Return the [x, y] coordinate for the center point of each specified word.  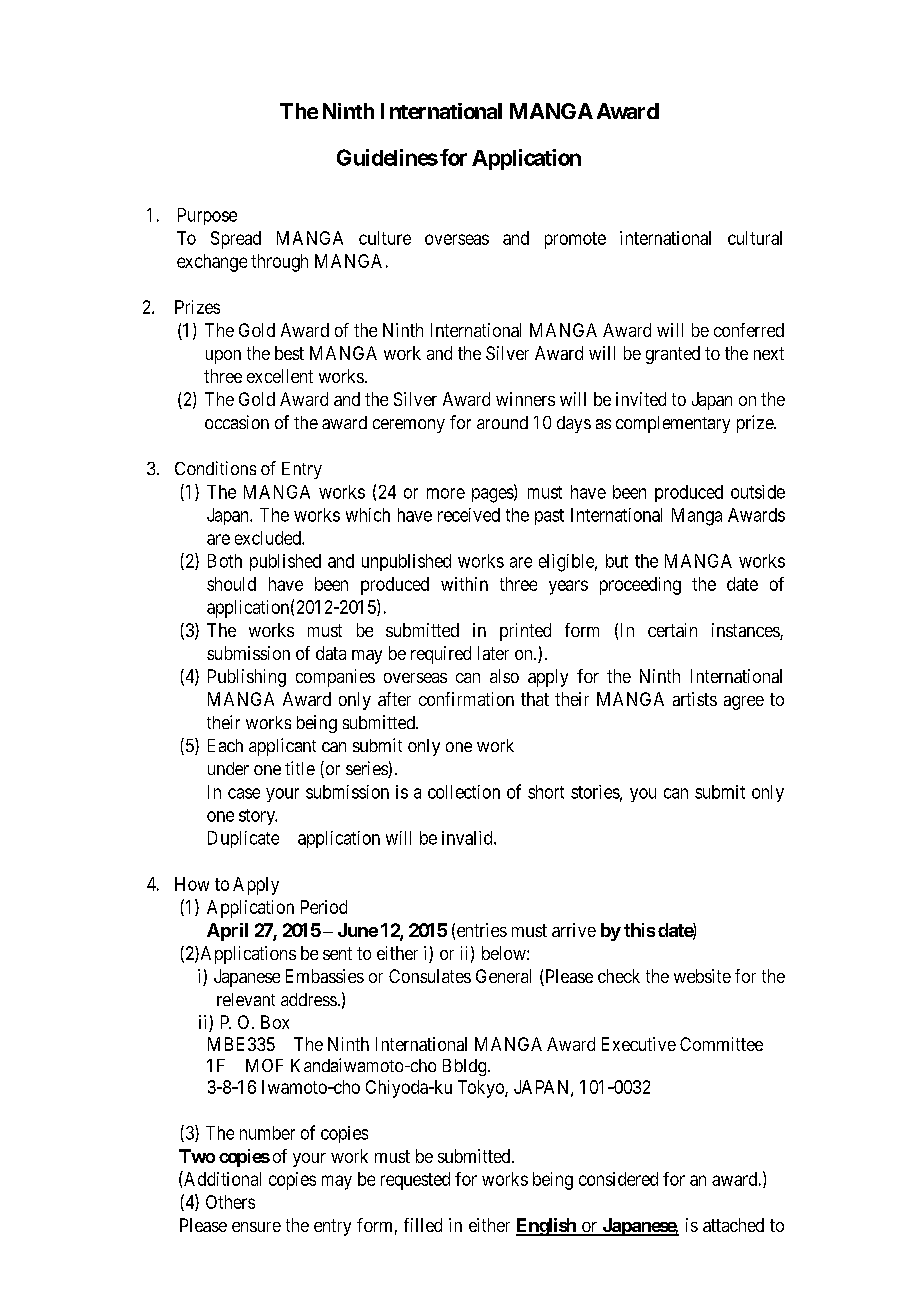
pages [493, 495]
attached [733, 1225]
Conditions [215, 468]
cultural [755, 238]
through [279, 263]
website [702, 976]
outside [758, 492]
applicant [282, 747]
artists [695, 699]
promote [575, 240]
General [503, 976]
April [227, 932]
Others [230, 1202]
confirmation [466, 699]
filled [423, 1225]
